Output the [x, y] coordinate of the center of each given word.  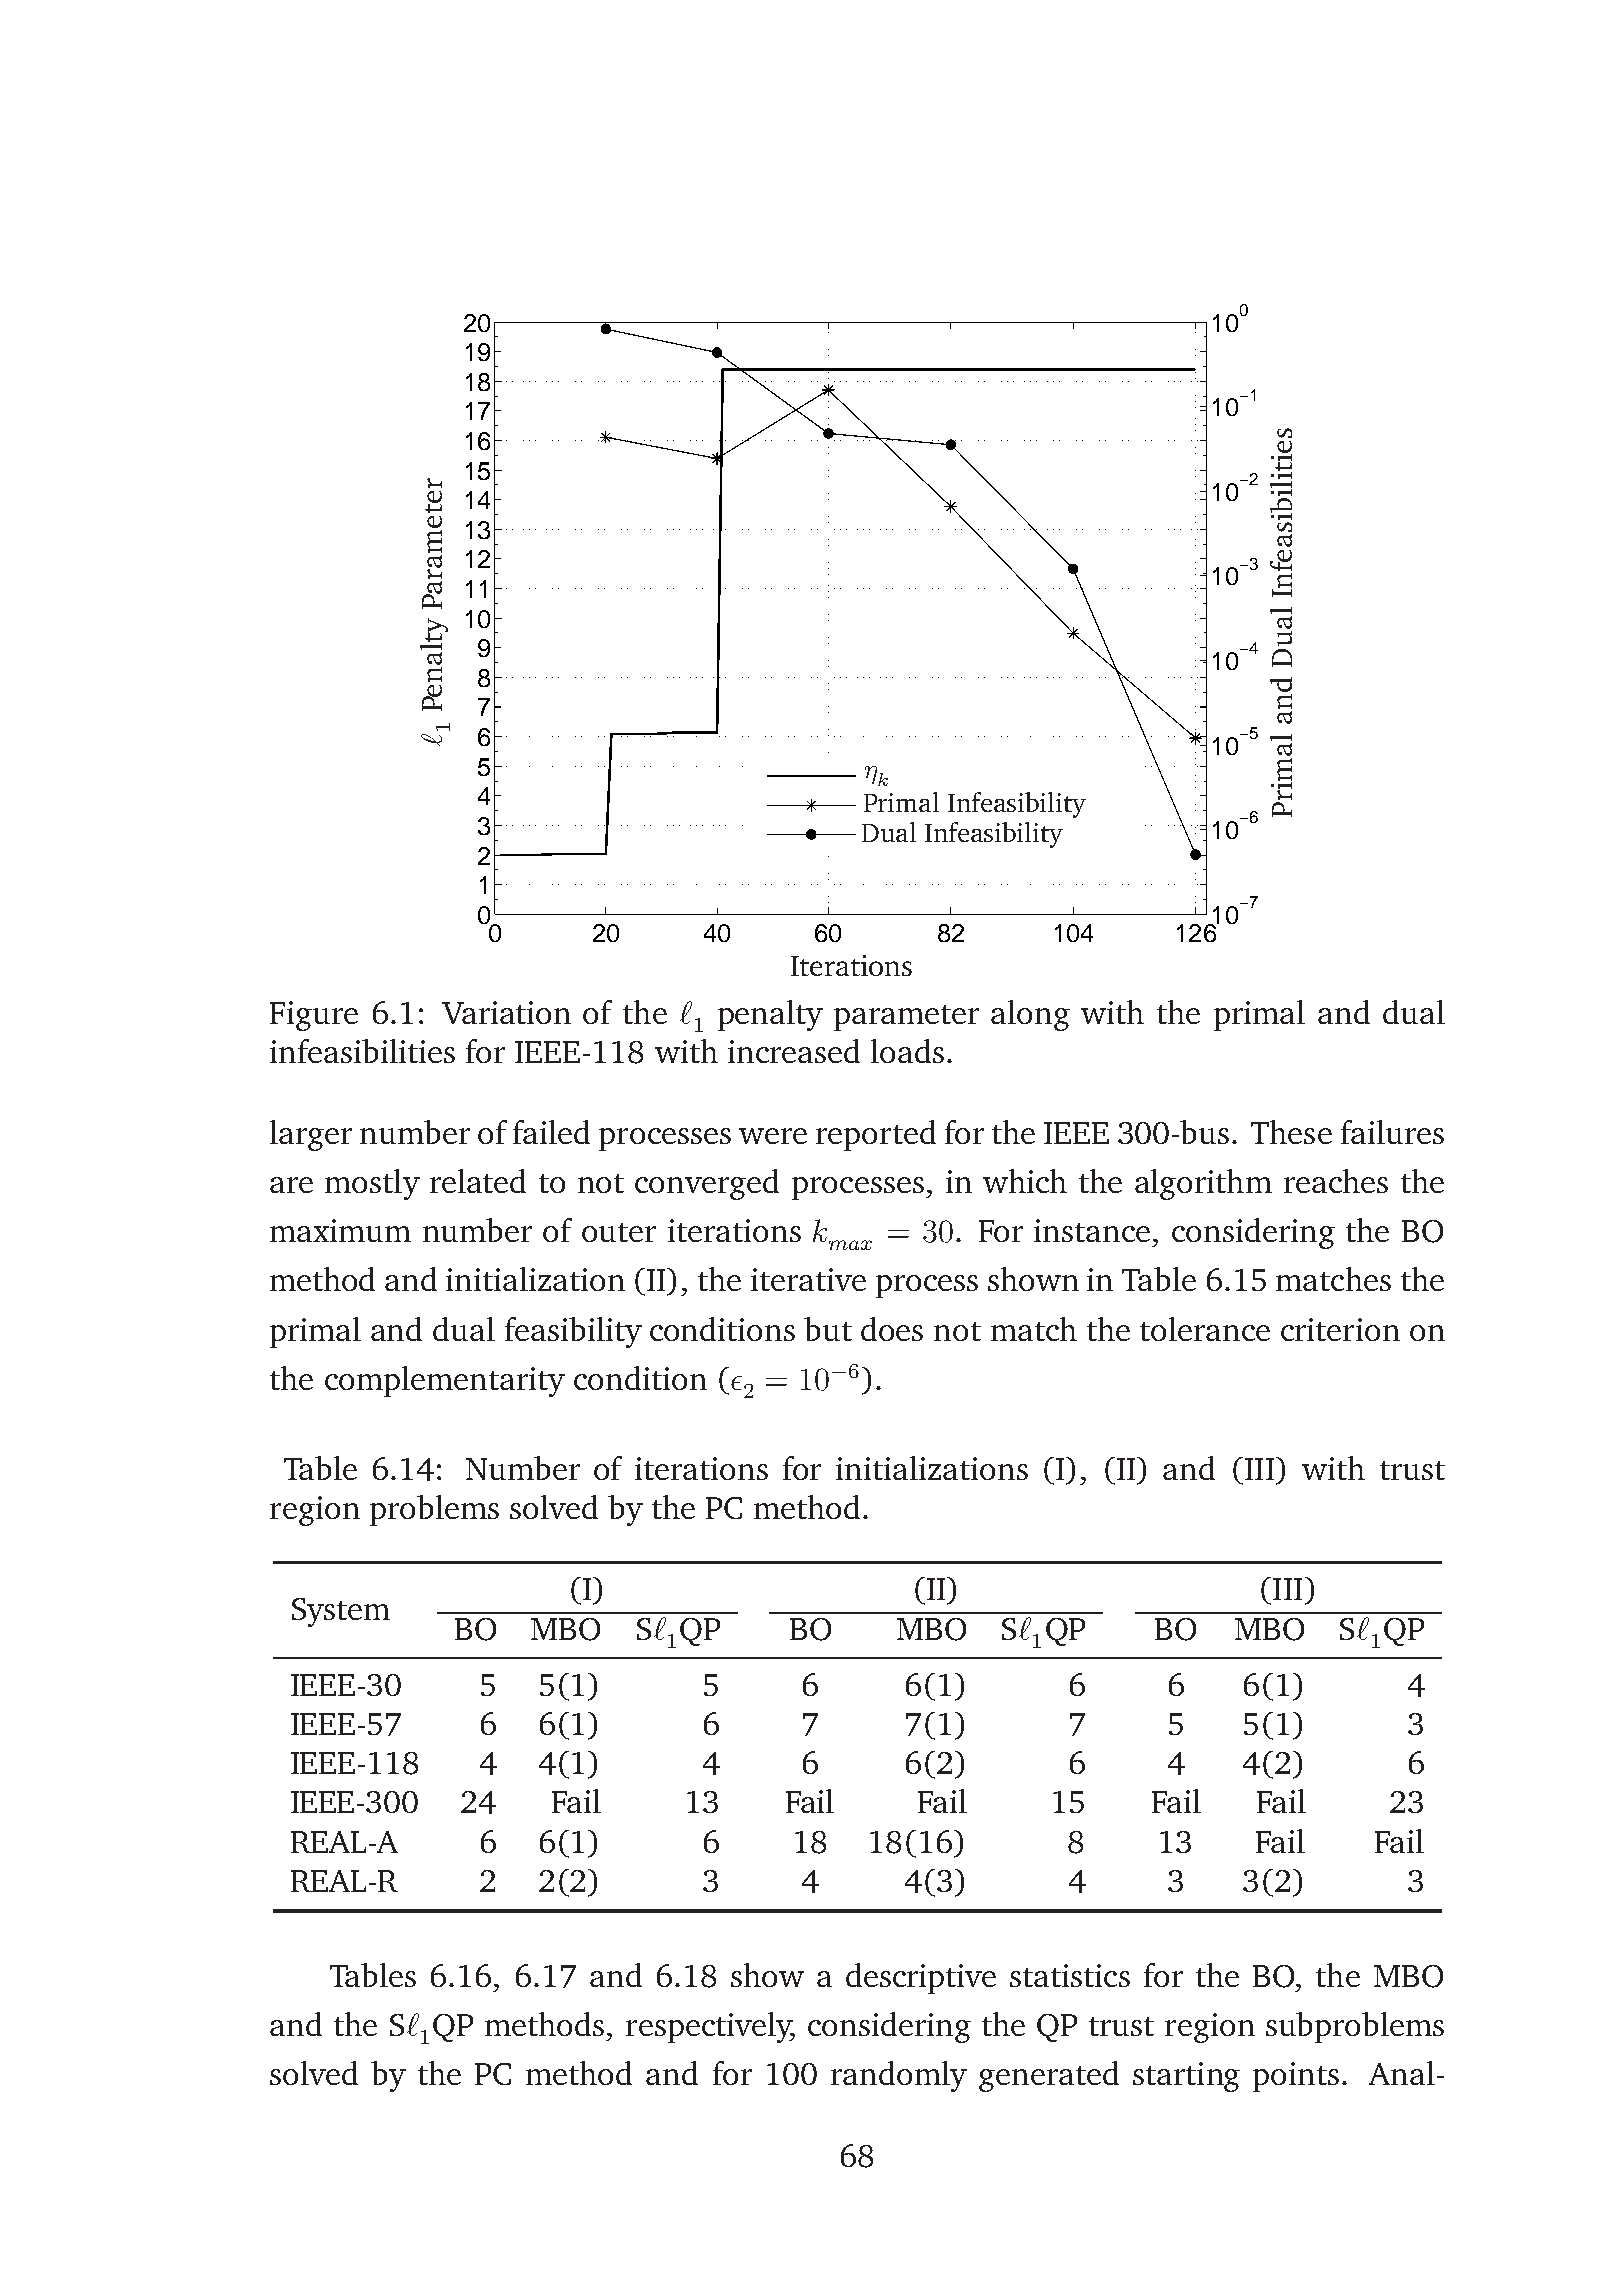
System [341, 1612]
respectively [710, 2027]
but [828, 1329]
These [1291, 1132]
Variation [506, 1012]
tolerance [1205, 1329]
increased [794, 1051]
